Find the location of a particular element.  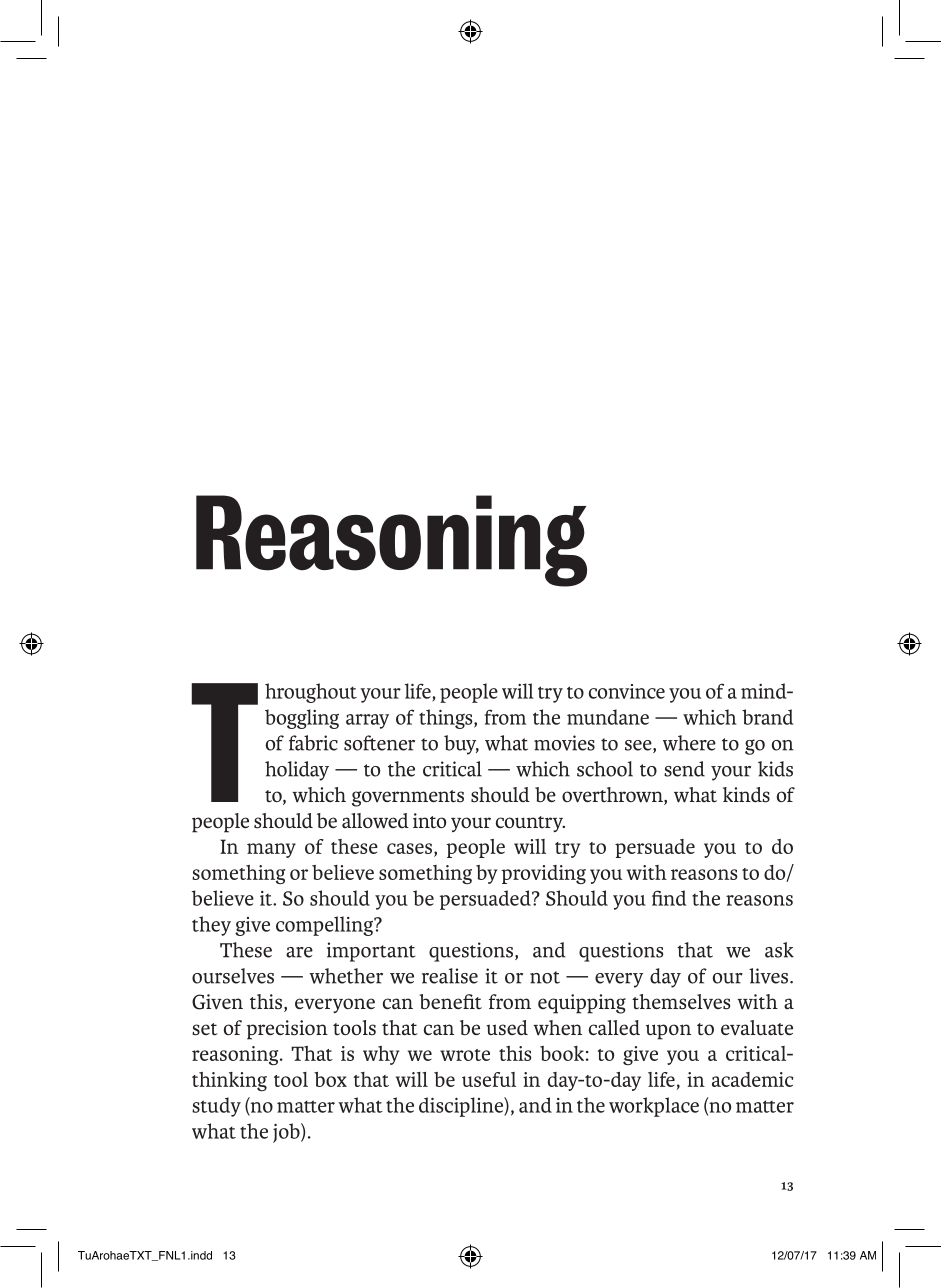

realise is located at coordinates (450, 976).
